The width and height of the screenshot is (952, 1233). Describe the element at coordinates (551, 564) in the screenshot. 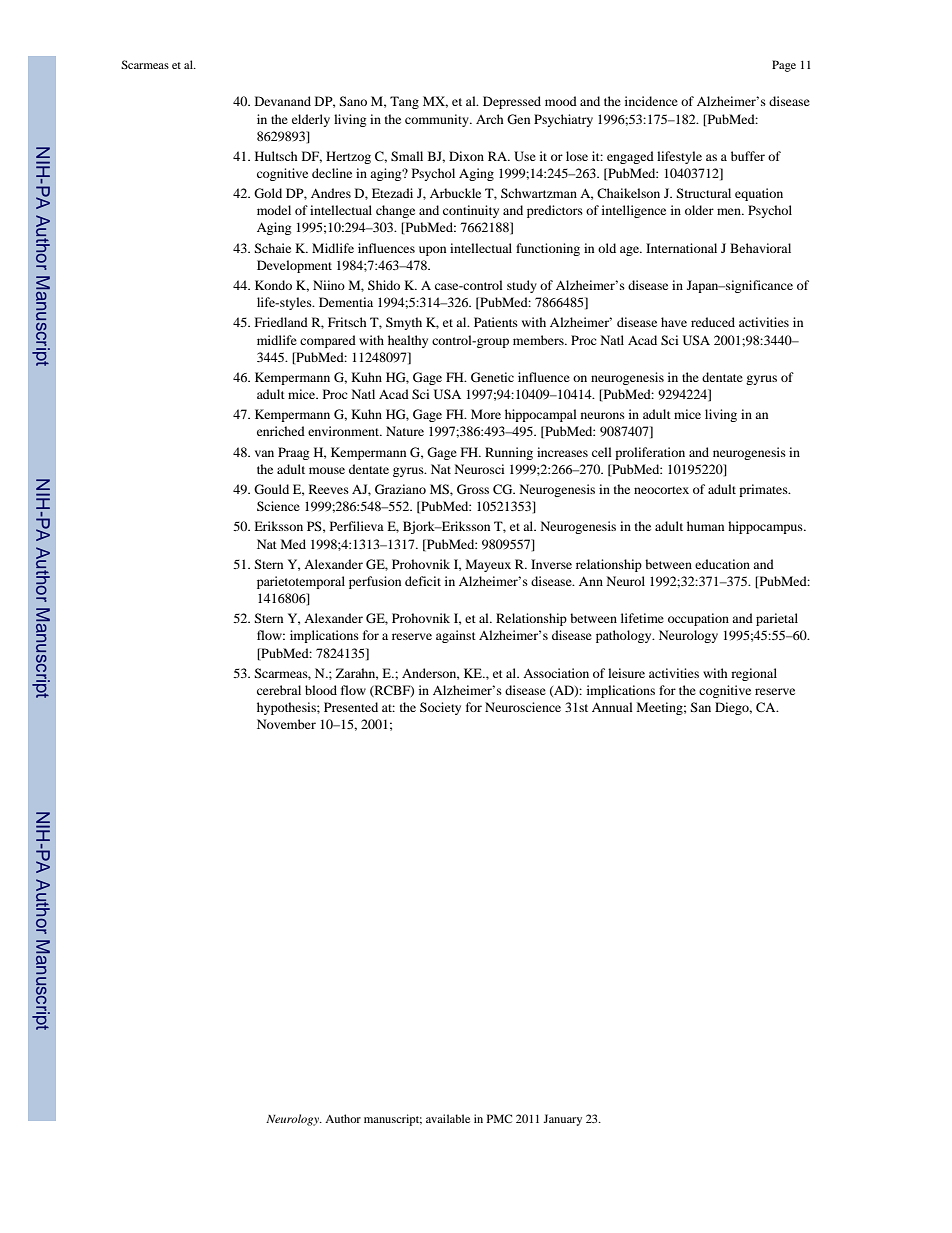

I see `Inverse` at that location.
